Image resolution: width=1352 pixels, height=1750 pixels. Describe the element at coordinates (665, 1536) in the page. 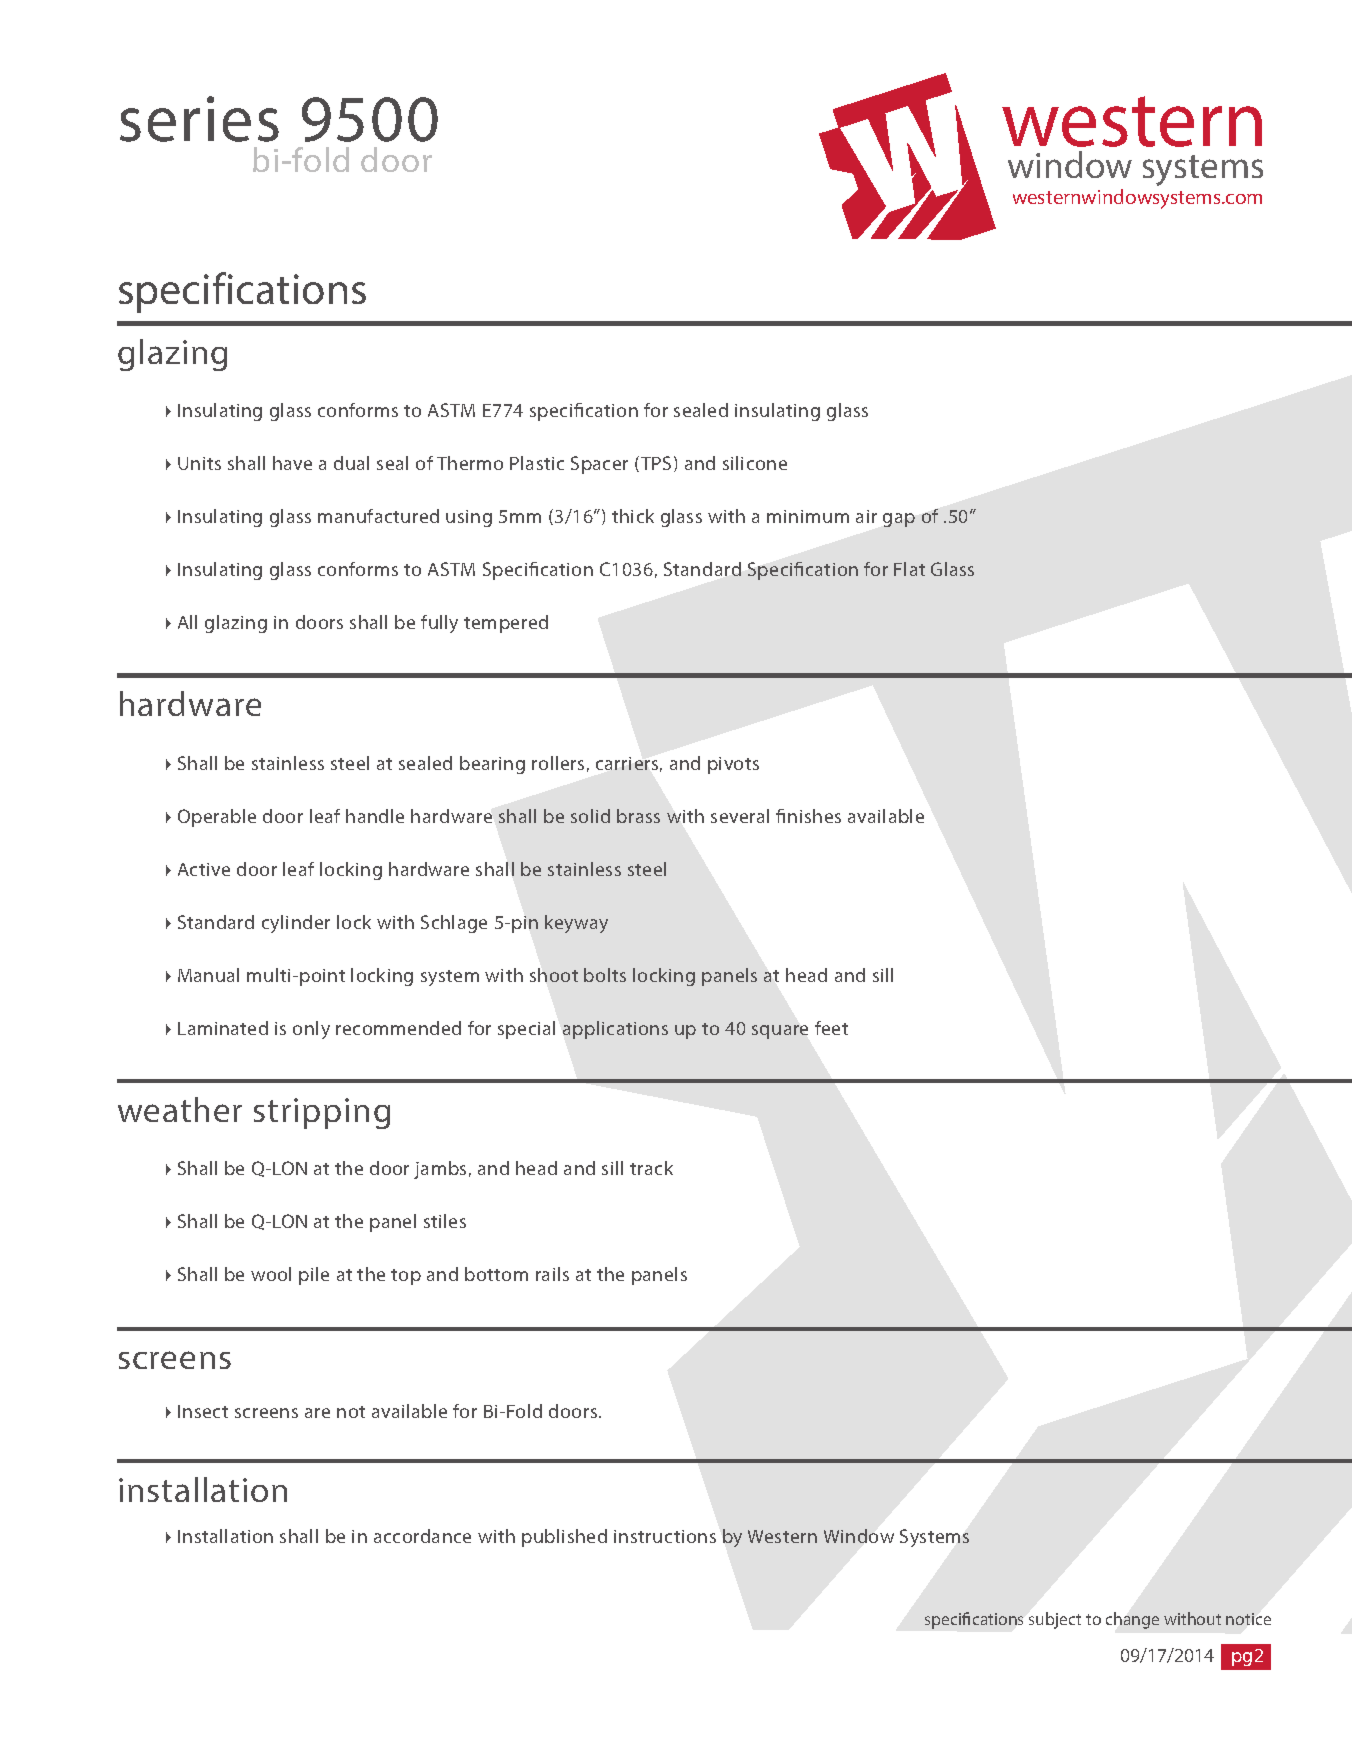

I see `instructions` at that location.
